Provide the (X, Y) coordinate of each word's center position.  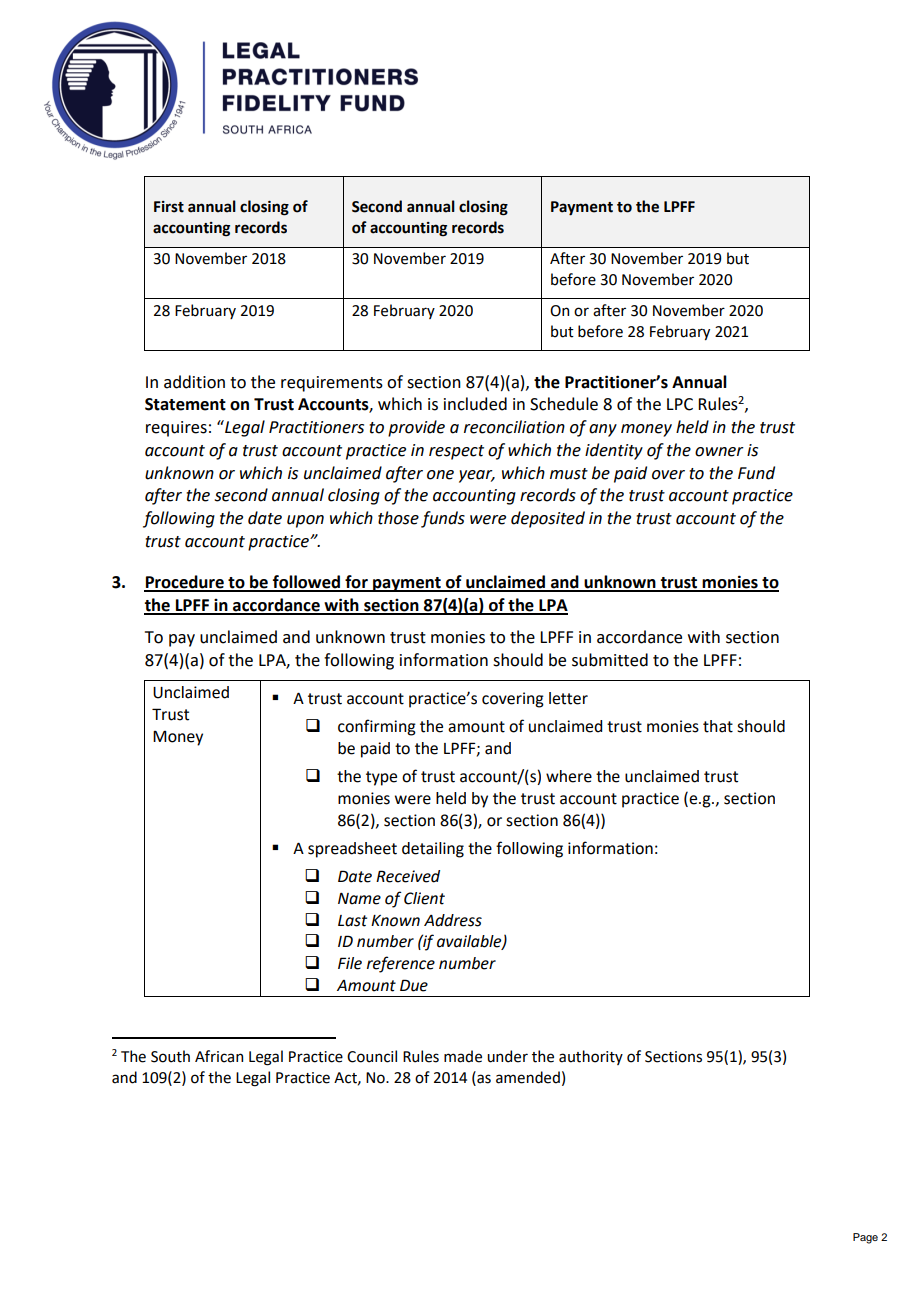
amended (528, 1077)
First (169, 207)
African (219, 1056)
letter (568, 698)
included (475, 404)
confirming (377, 727)
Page (865, 1238)
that (718, 726)
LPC (680, 404)
